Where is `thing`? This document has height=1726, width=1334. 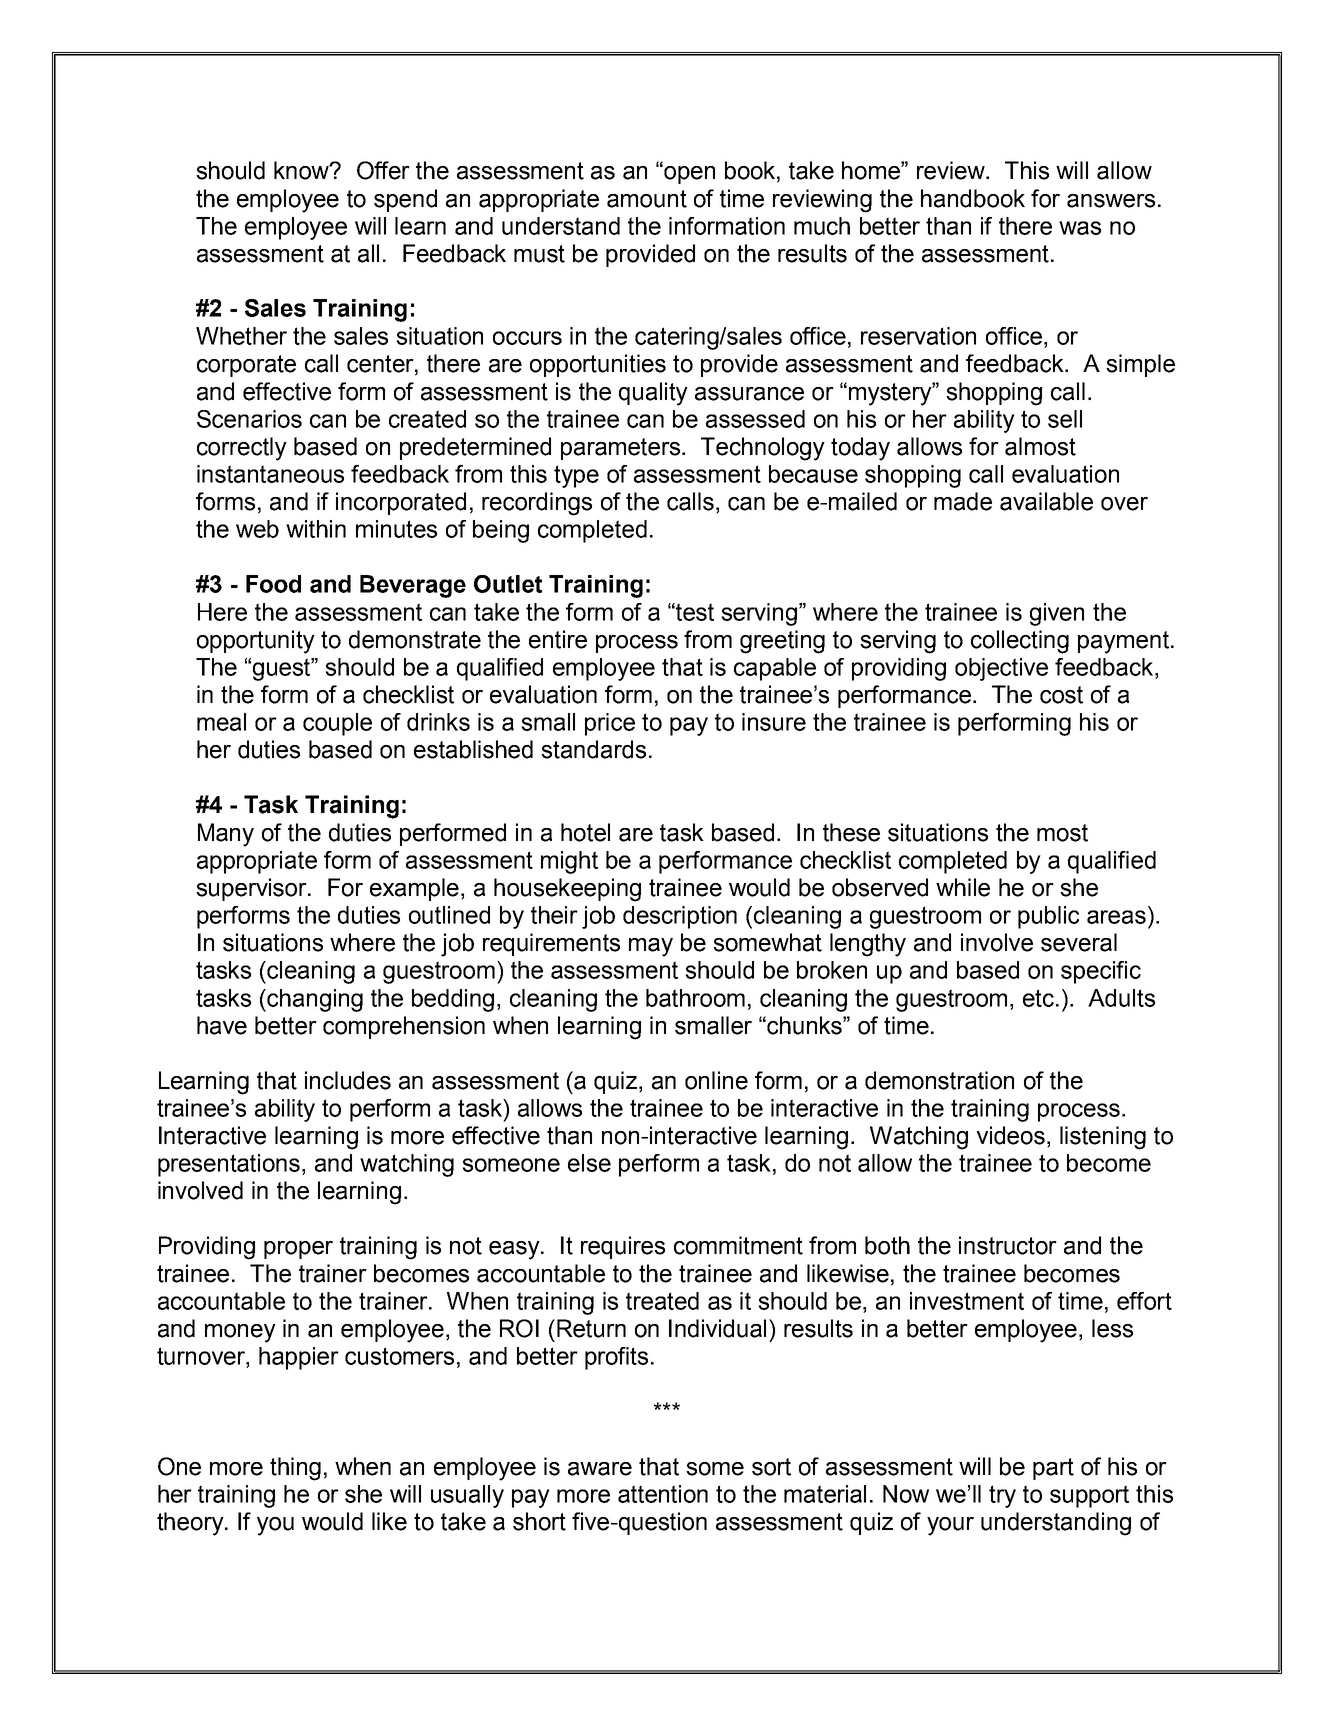 thing is located at coordinates (295, 1469).
